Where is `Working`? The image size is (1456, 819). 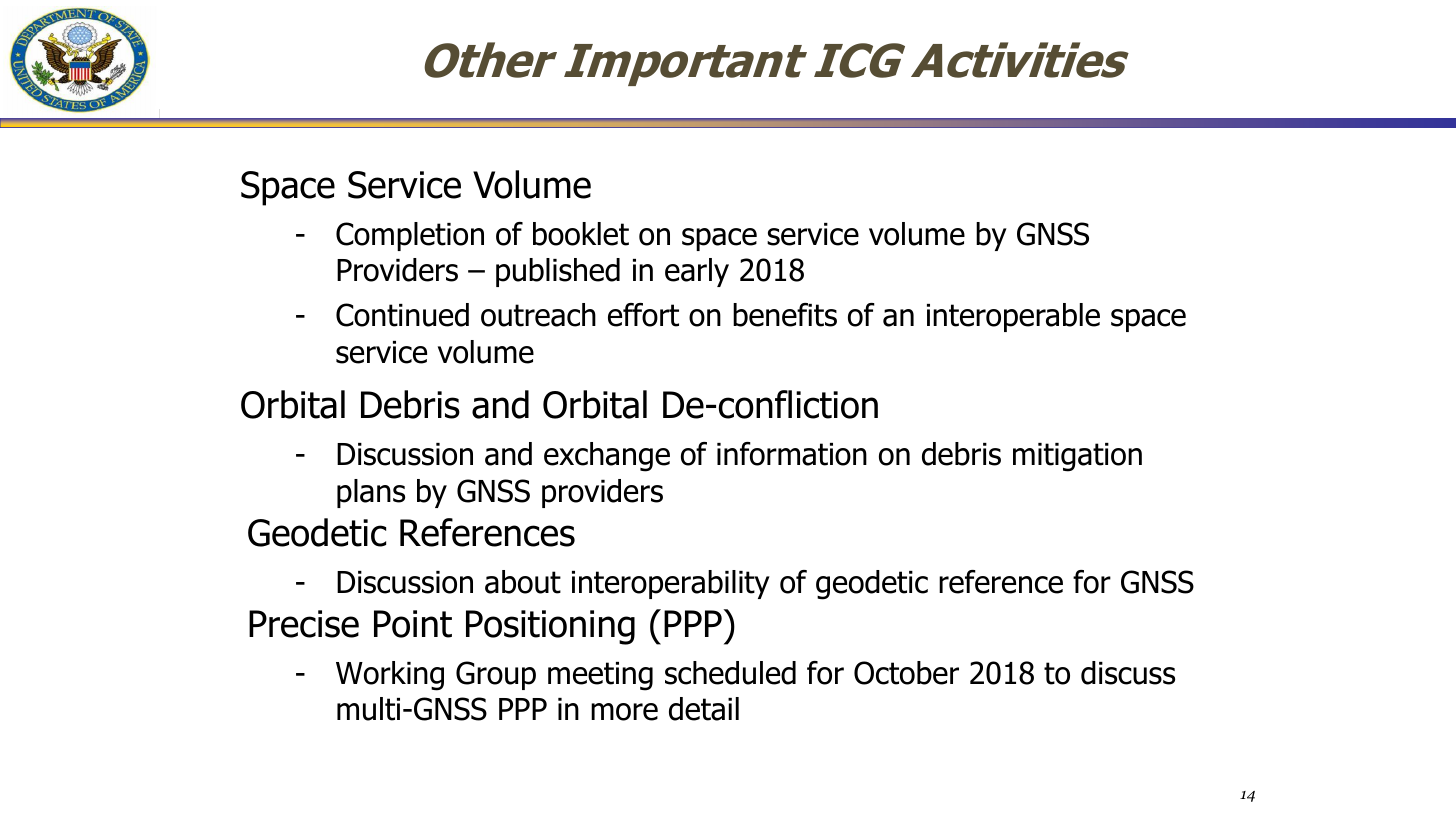 Working is located at coordinates (390, 676).
